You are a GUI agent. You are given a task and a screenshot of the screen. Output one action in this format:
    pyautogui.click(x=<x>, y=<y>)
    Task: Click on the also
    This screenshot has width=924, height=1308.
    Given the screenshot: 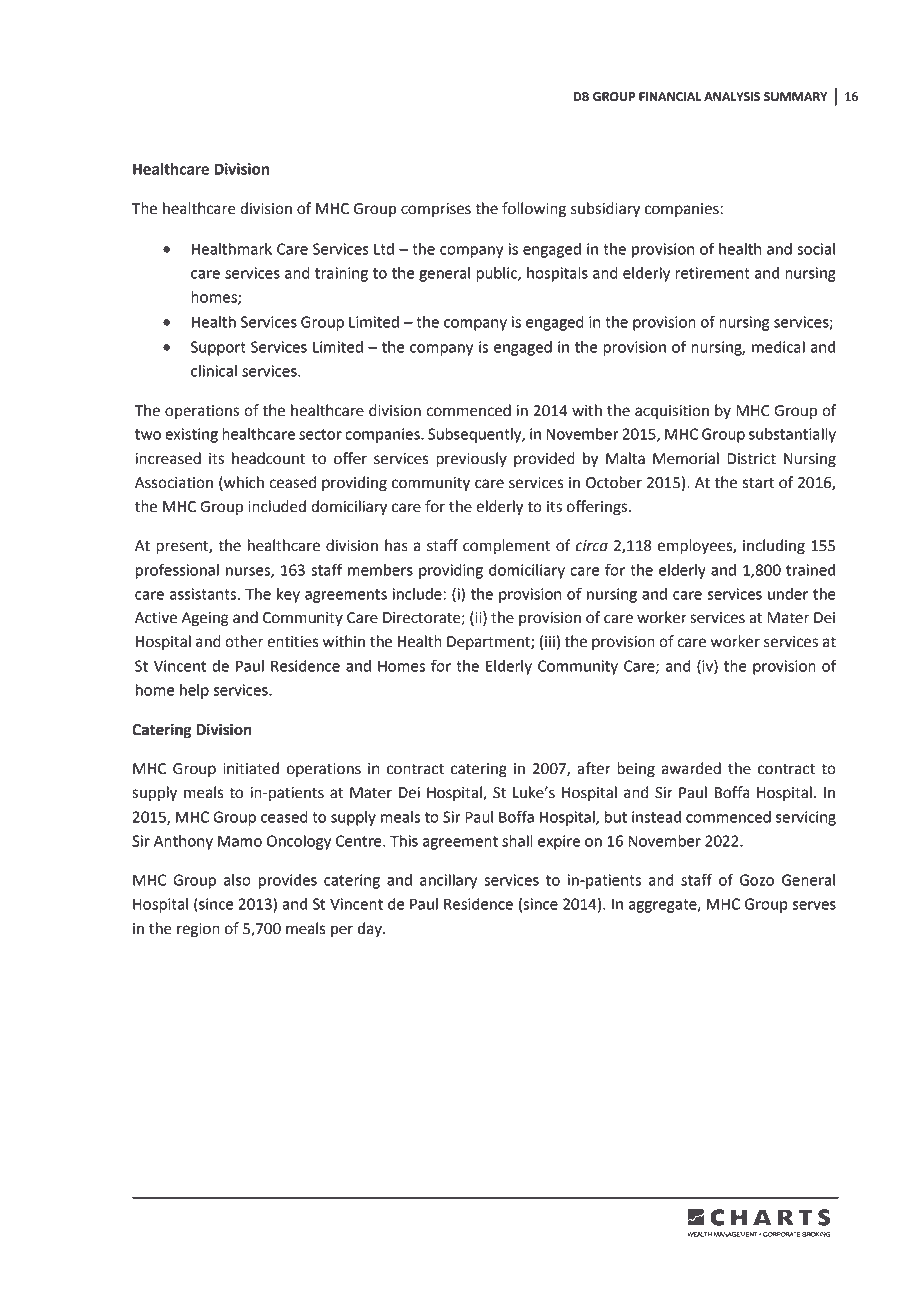 What is the action you would take?
    pyautogui.click(x=237, y=880)
